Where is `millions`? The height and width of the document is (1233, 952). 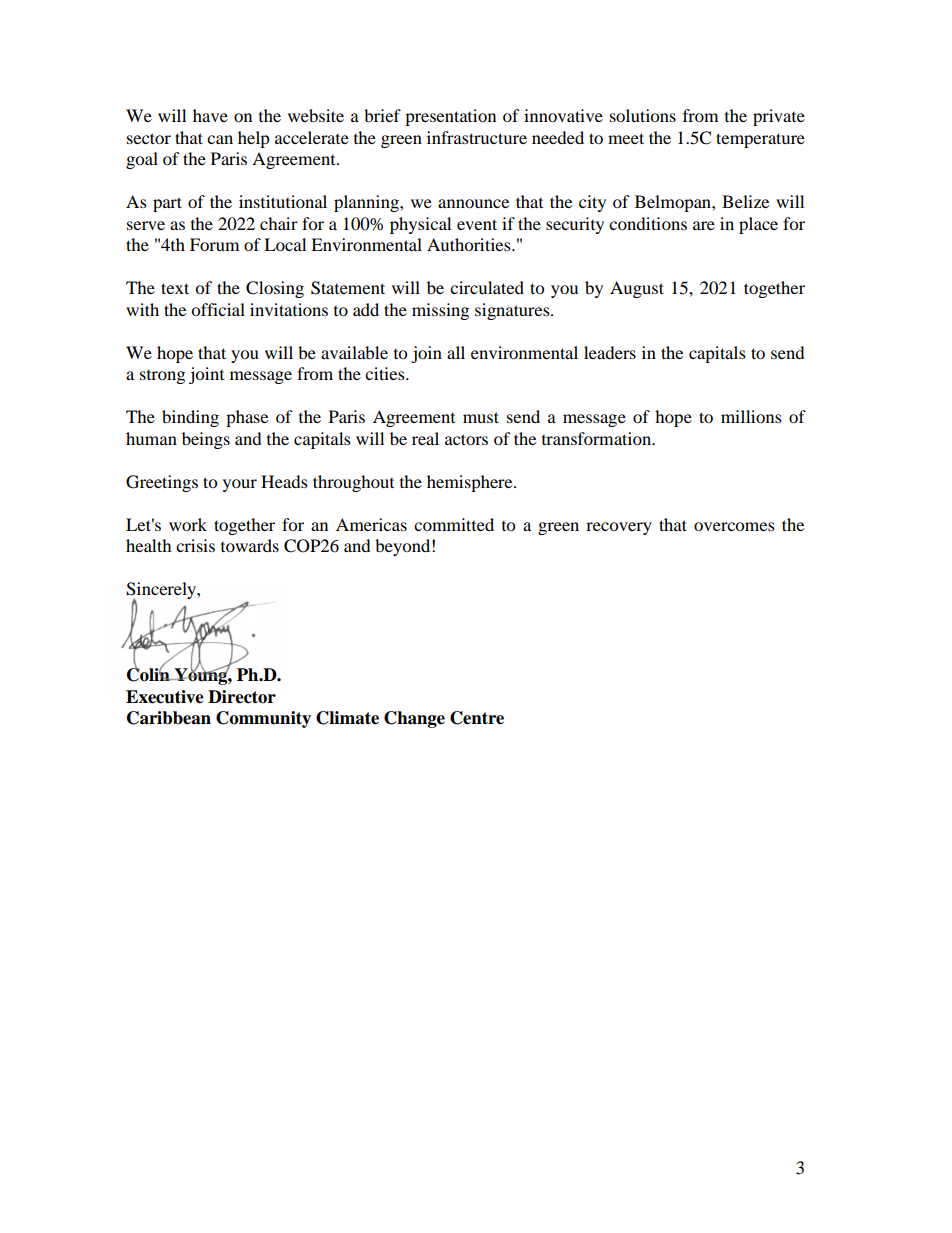 millions is located at coordinates (751, 416).
